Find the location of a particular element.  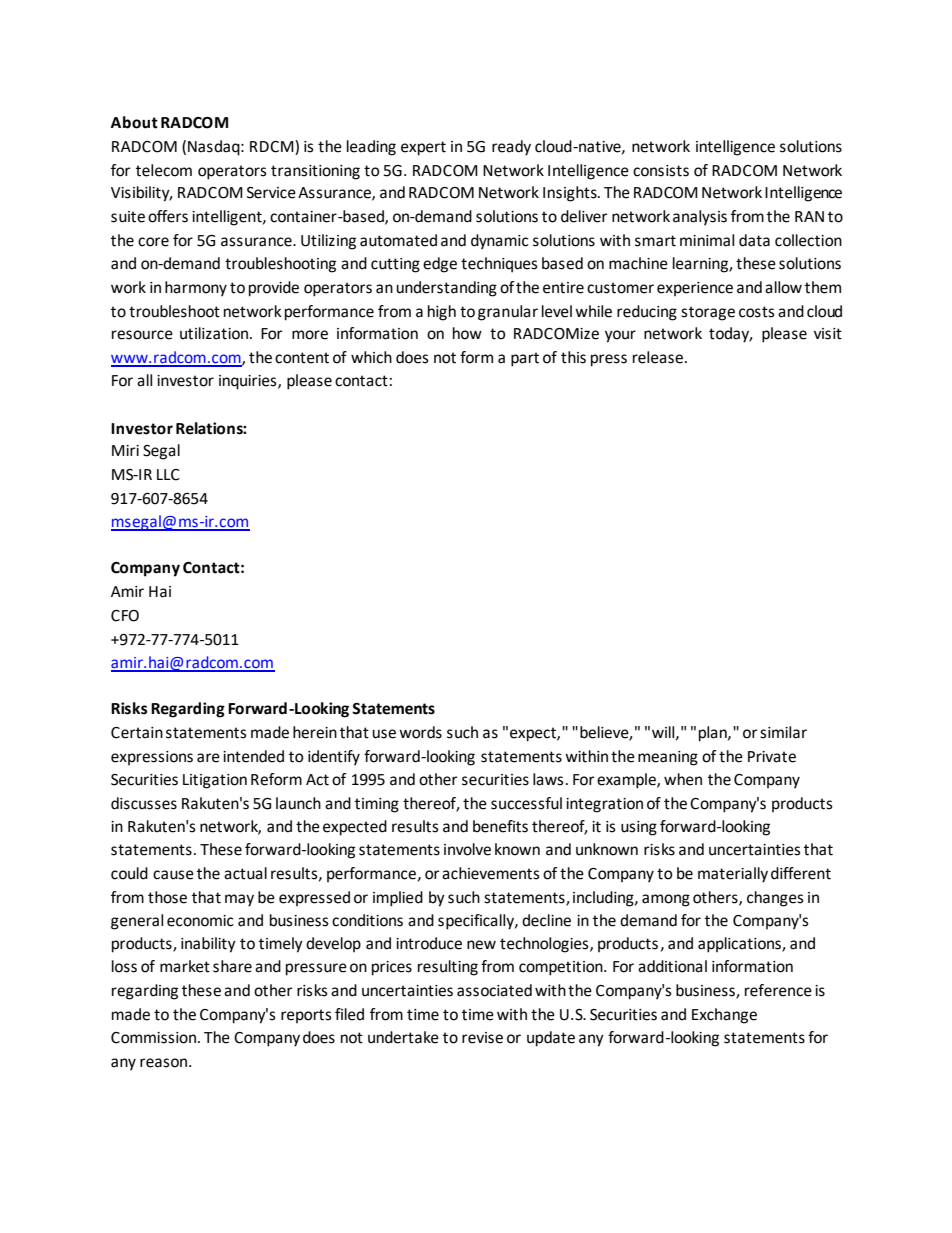

Commission is located at coordinates (153, 1038).
